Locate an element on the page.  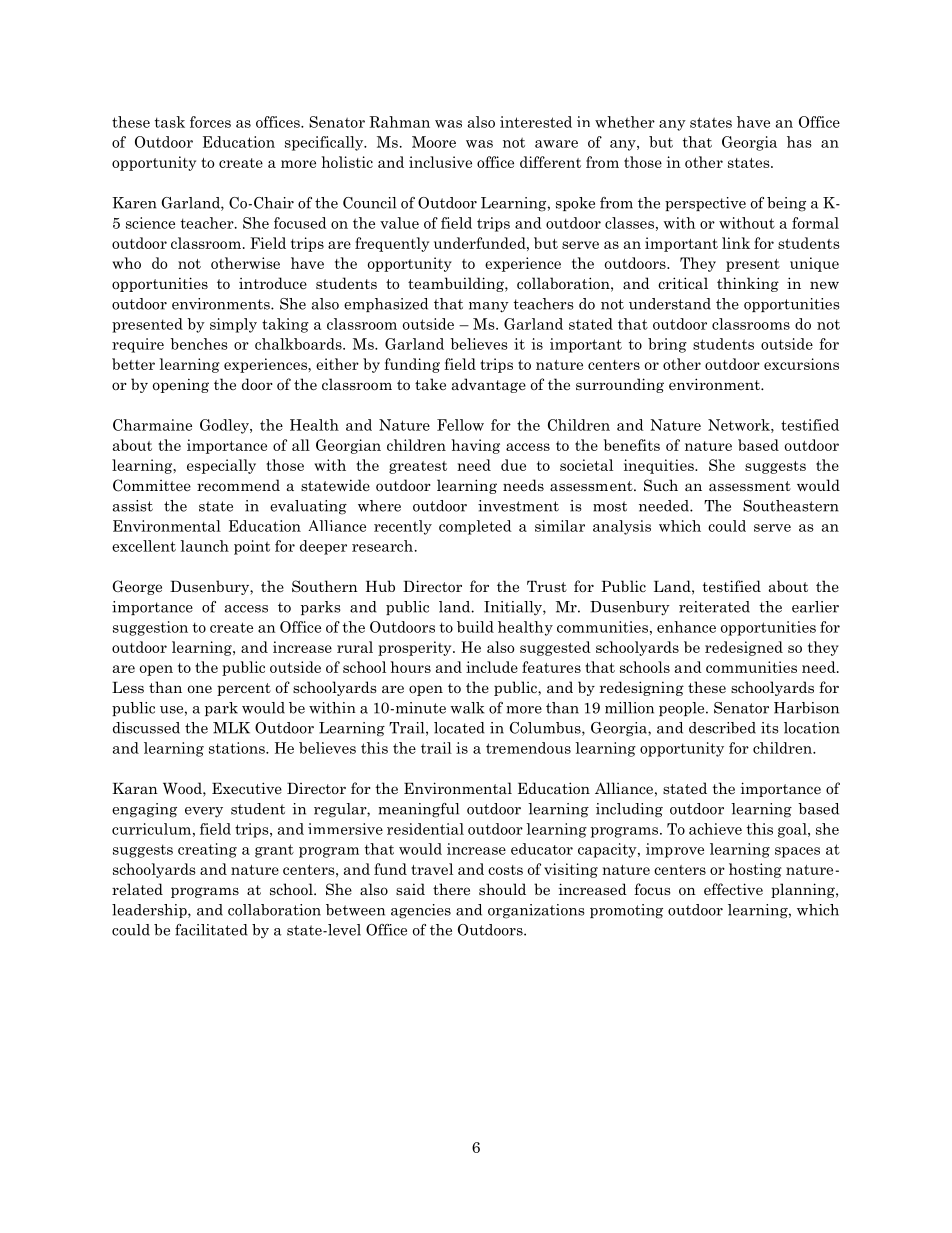
facilitated is located at coordinates (211, 930).
